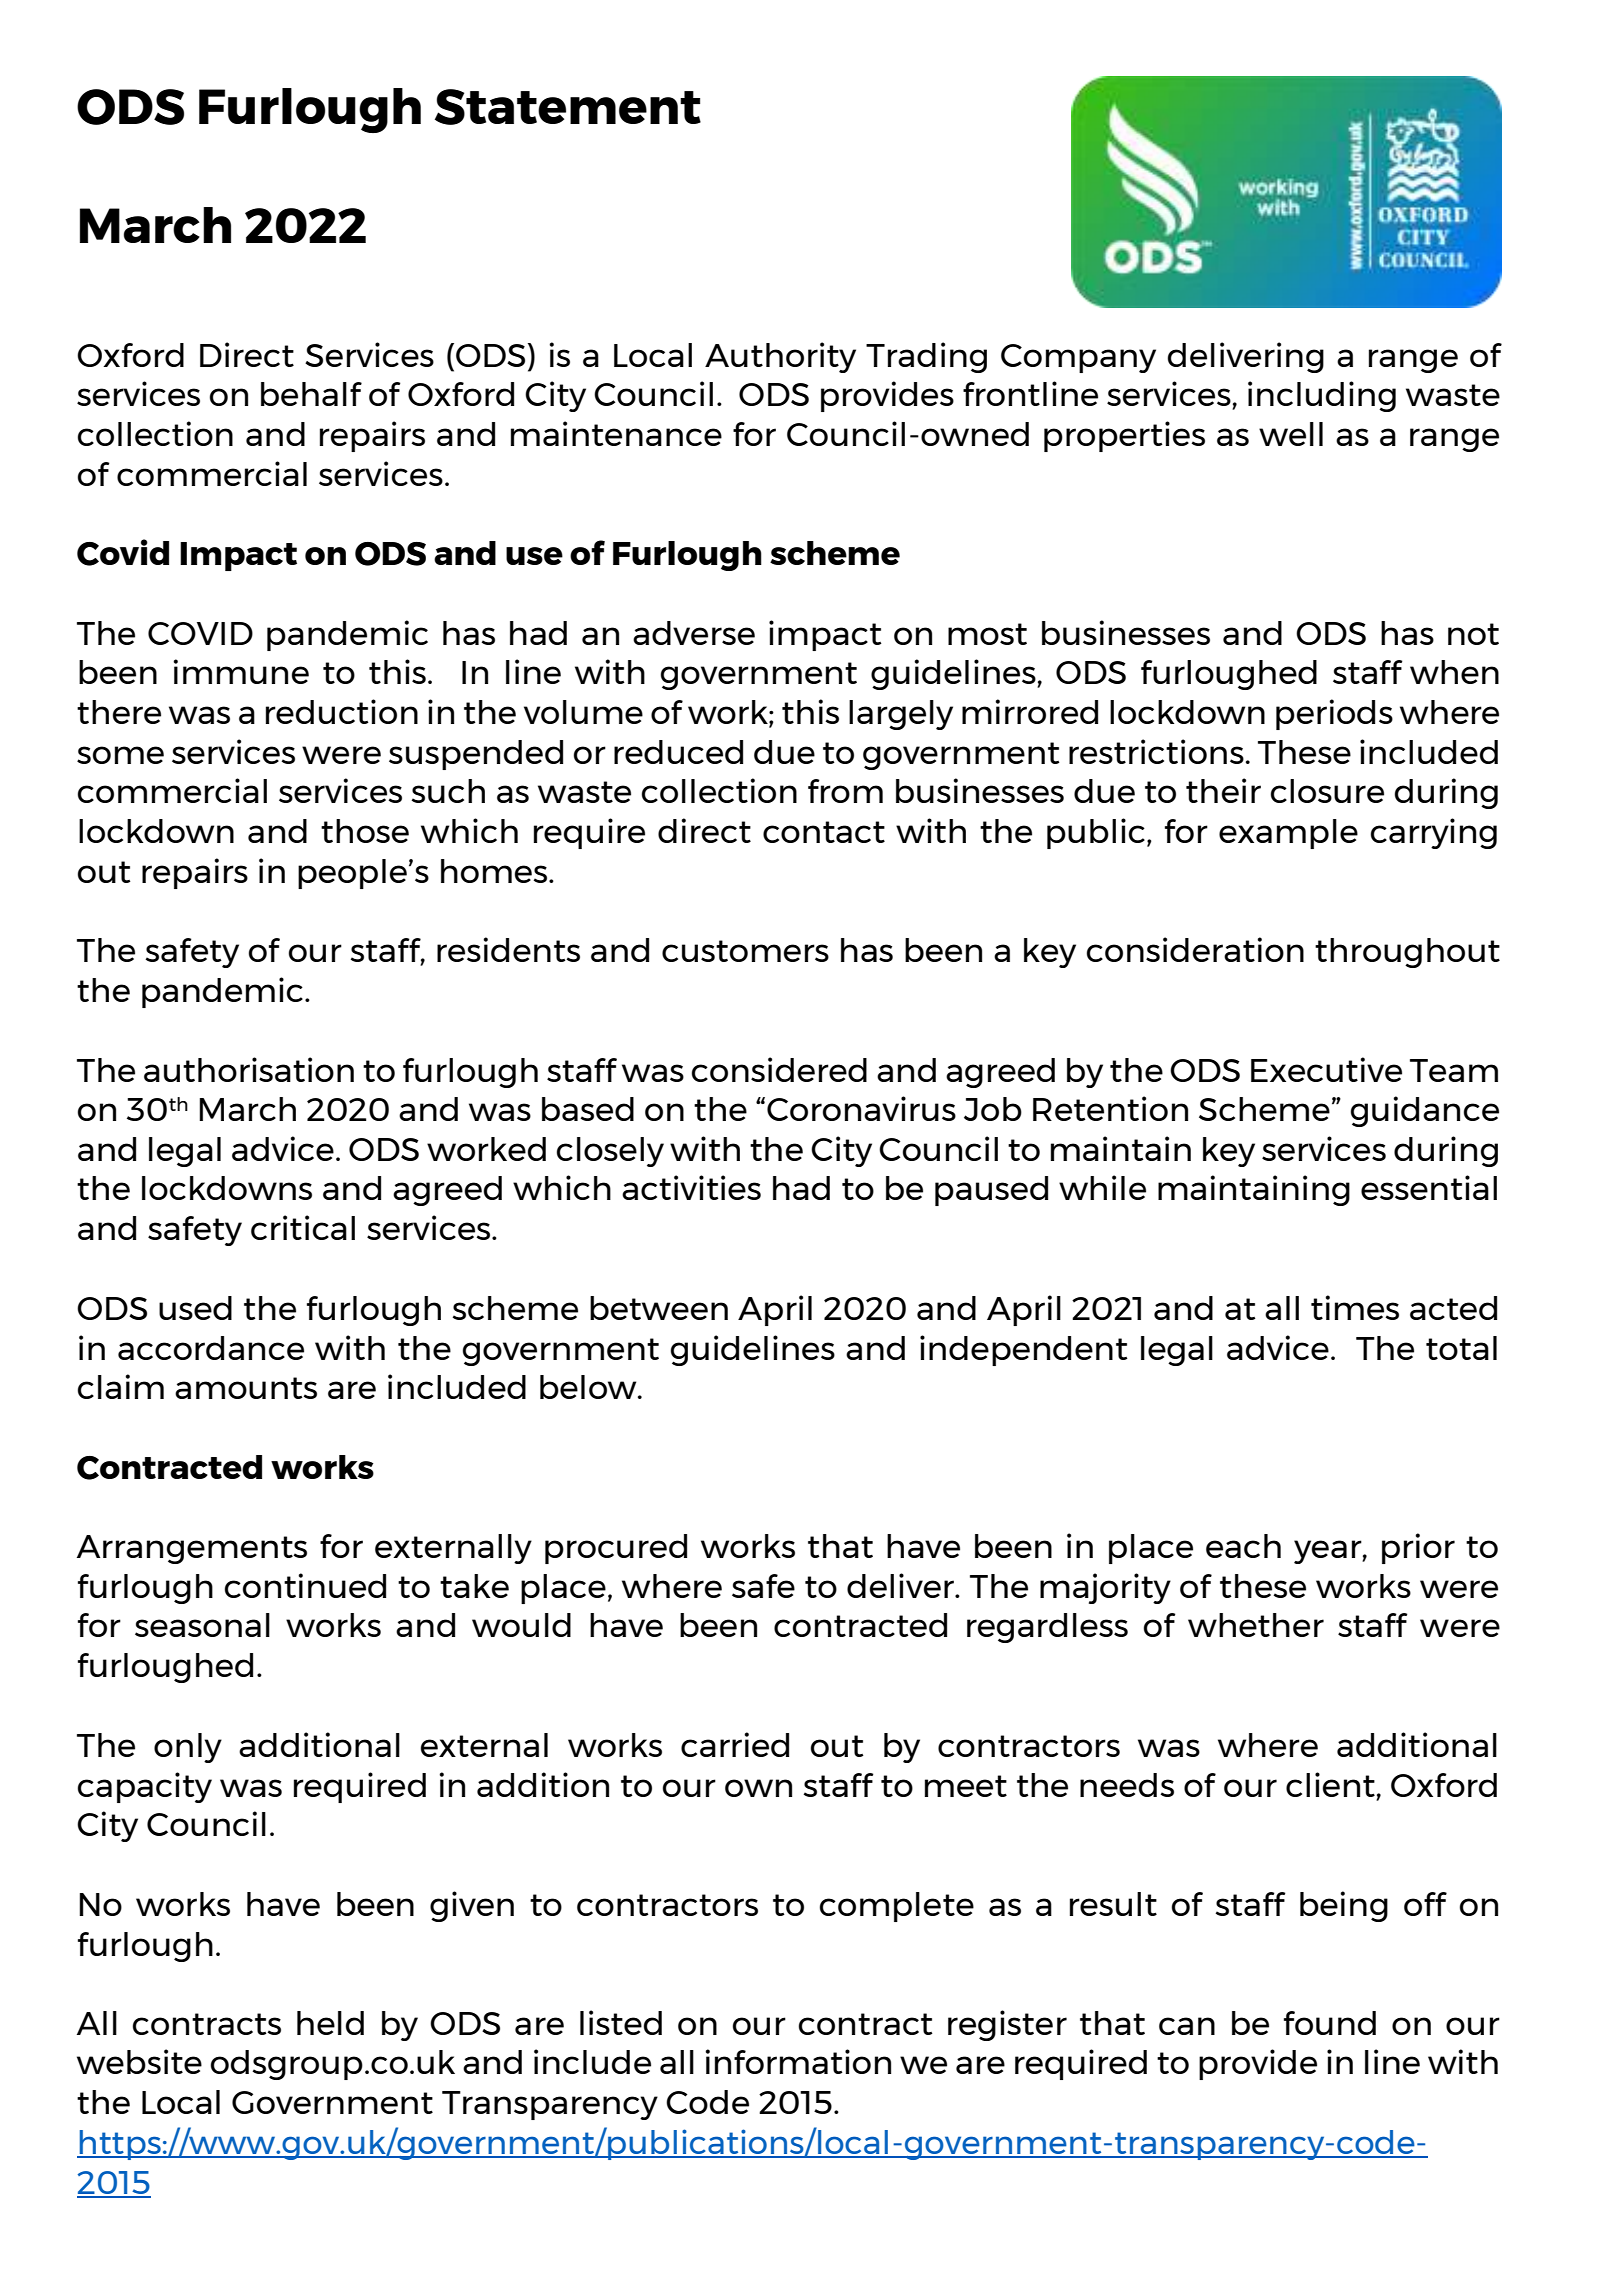  What do you see at coordinates (779, 1069) in the page?
I see `considered` at bounding box center [779, 1069].
